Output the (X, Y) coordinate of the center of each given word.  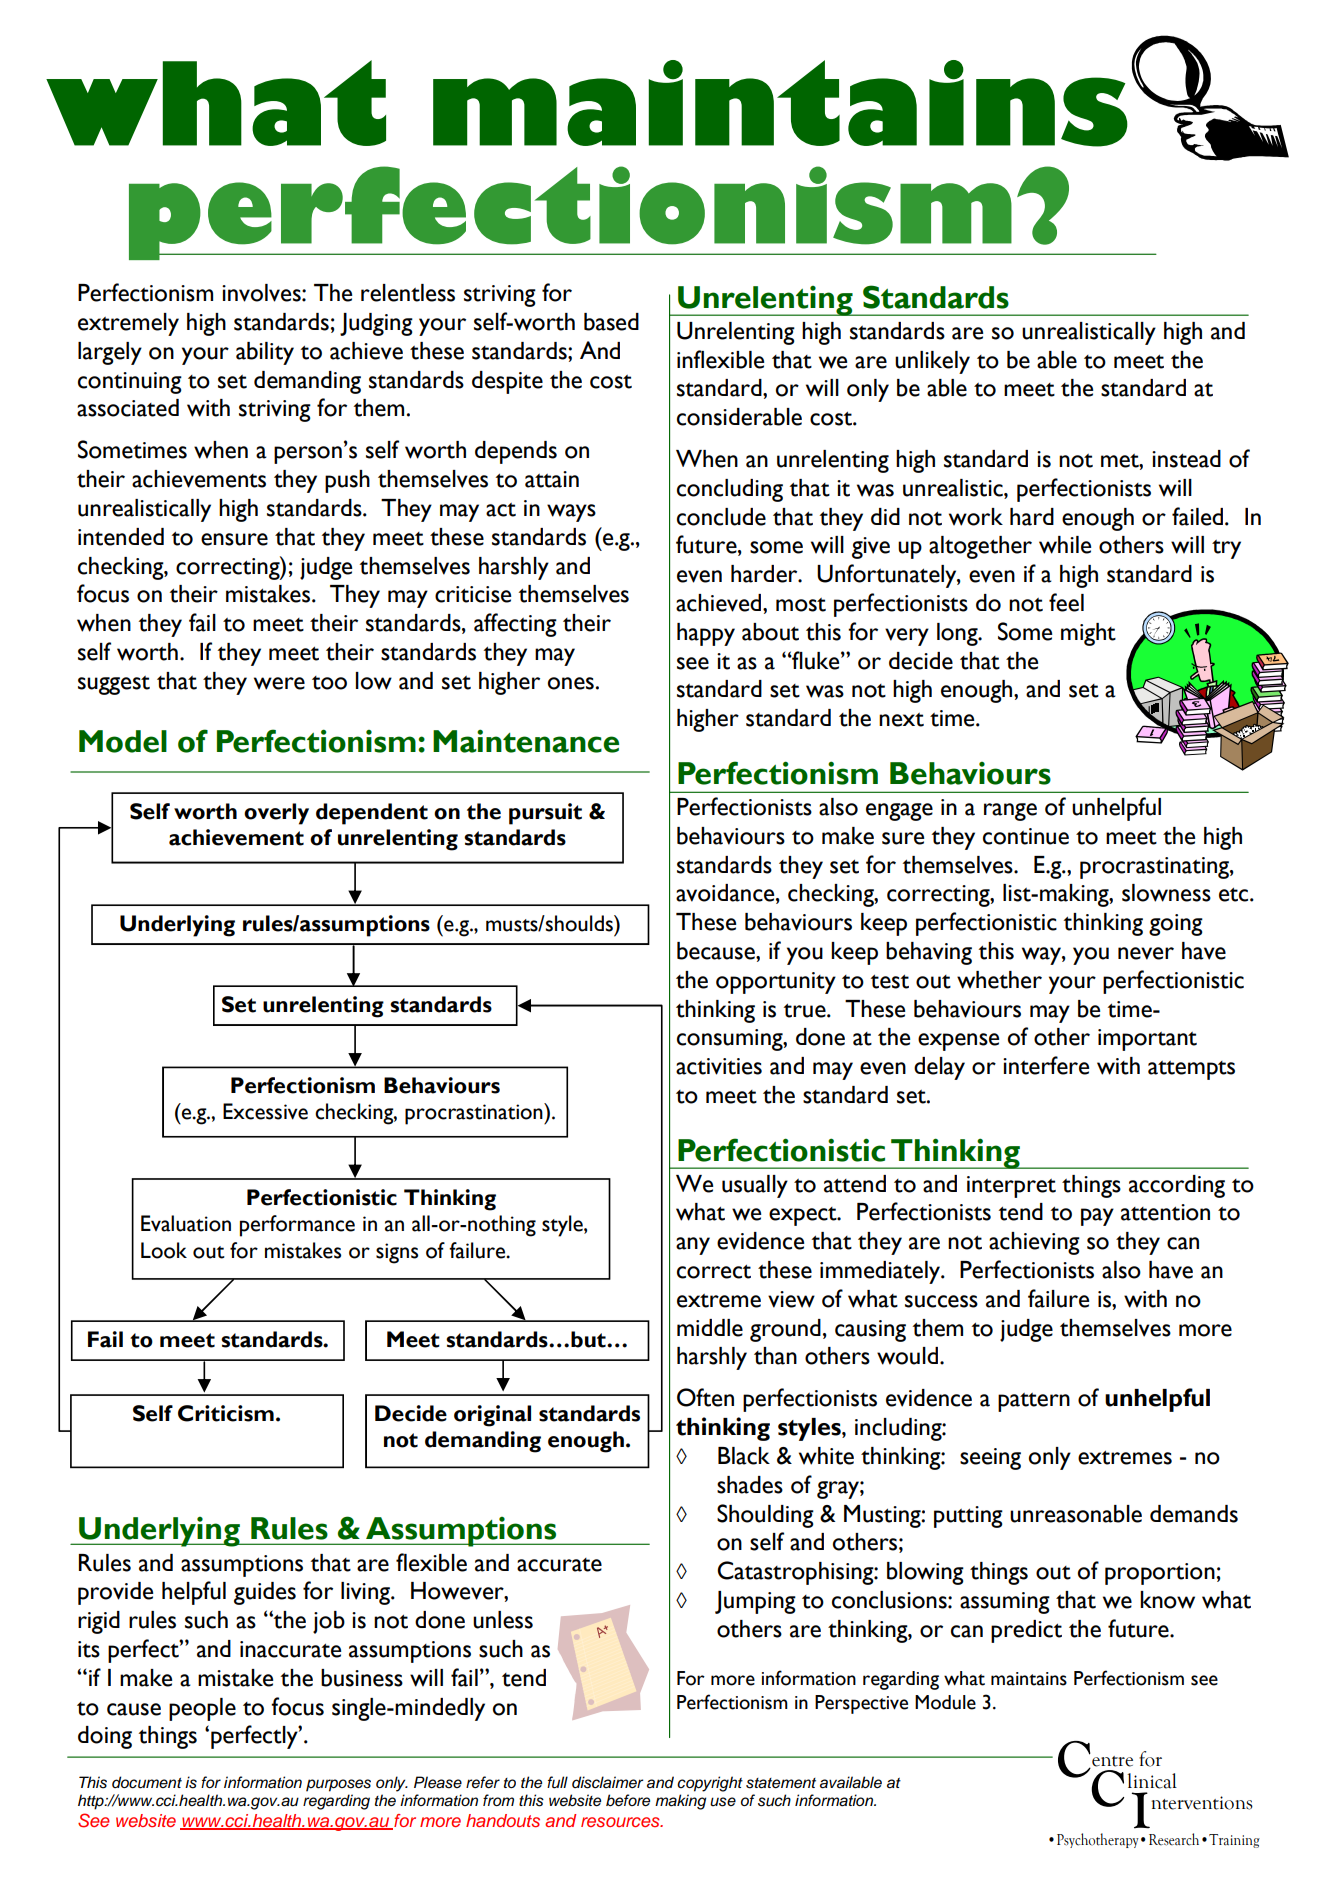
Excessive (265, 1111)
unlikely (932, 362)
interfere (1046, 1065)
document (147, 1782)
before (628, 1800)
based (611, 322)
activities (719, 1066)
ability (265, 353)
